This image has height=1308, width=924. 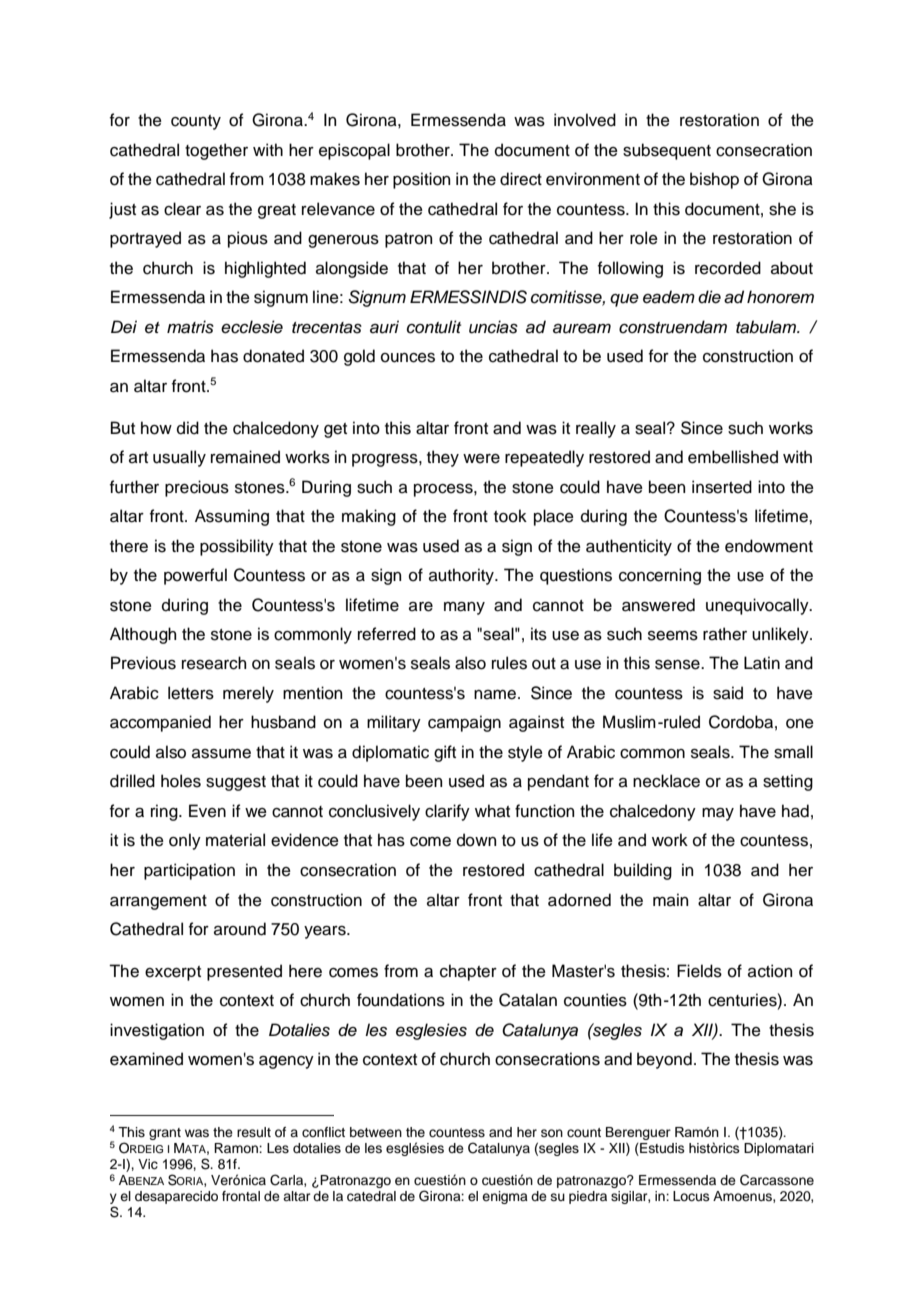 What do you see at coordinates (725, 634) in the image?
I see `rather` at bounding box center [725, 634].
